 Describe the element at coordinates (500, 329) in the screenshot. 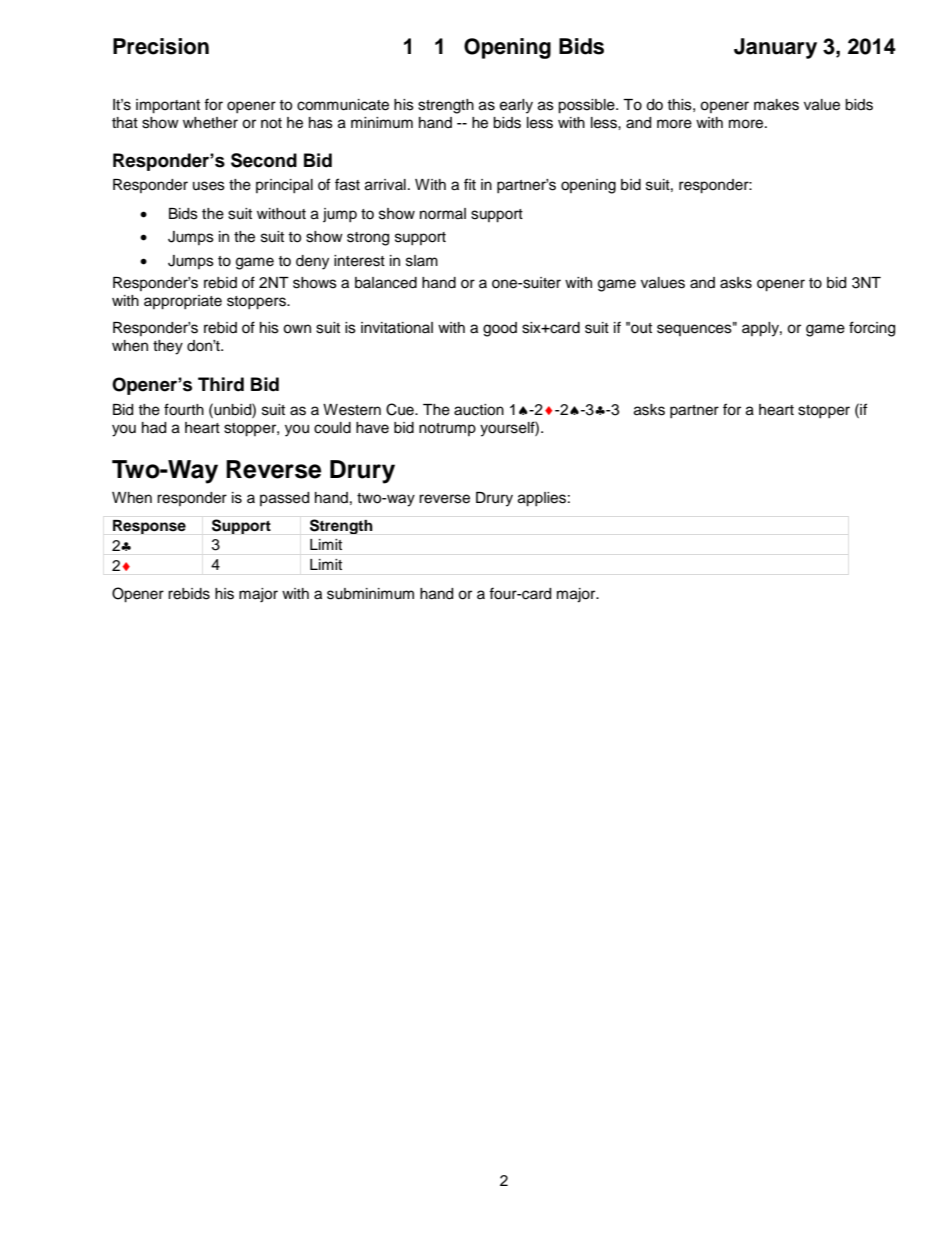

I see `good` at that location.
